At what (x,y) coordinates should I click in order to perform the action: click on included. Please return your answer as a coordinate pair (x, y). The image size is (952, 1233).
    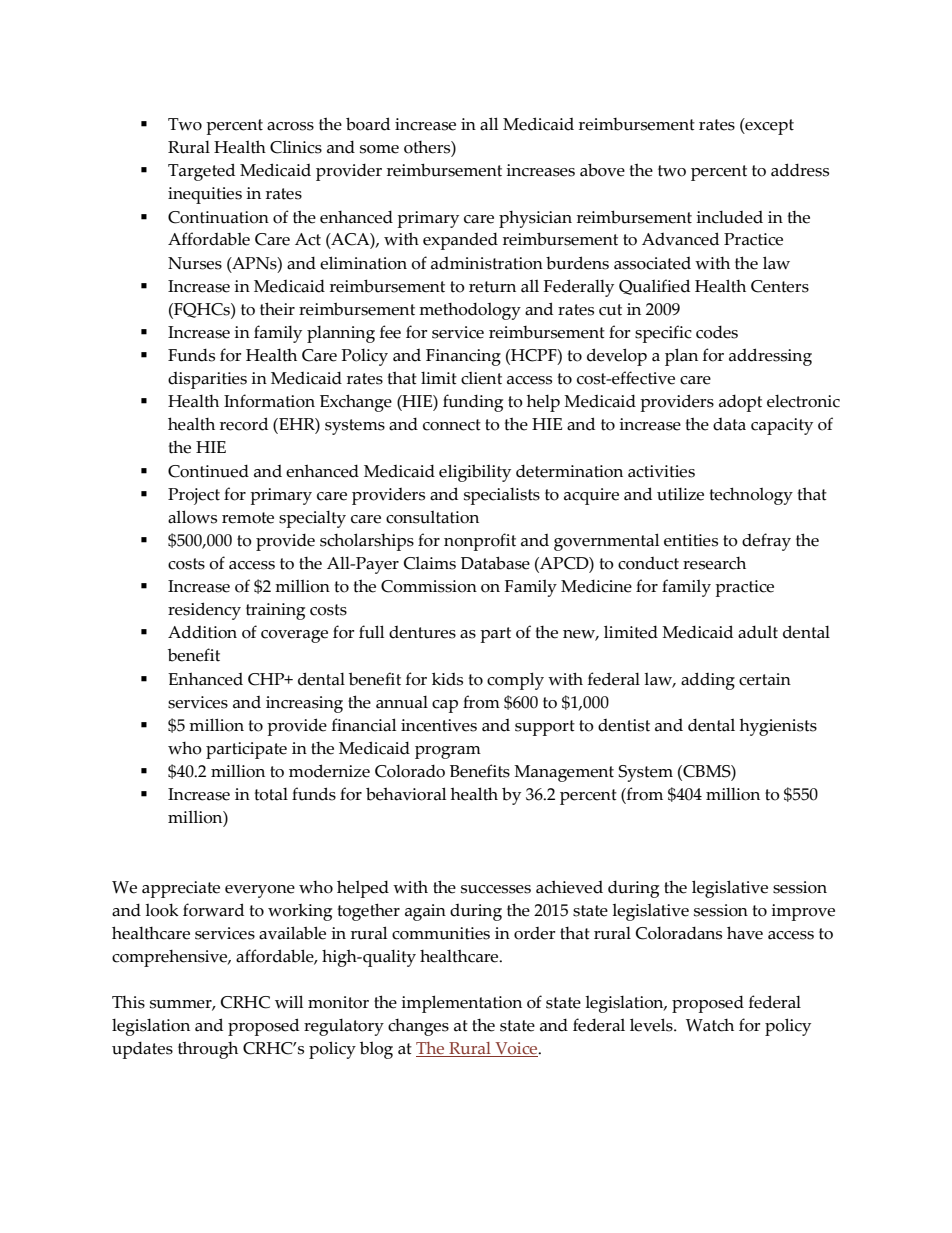
    Looking at the image, I should click on (729, 217).
